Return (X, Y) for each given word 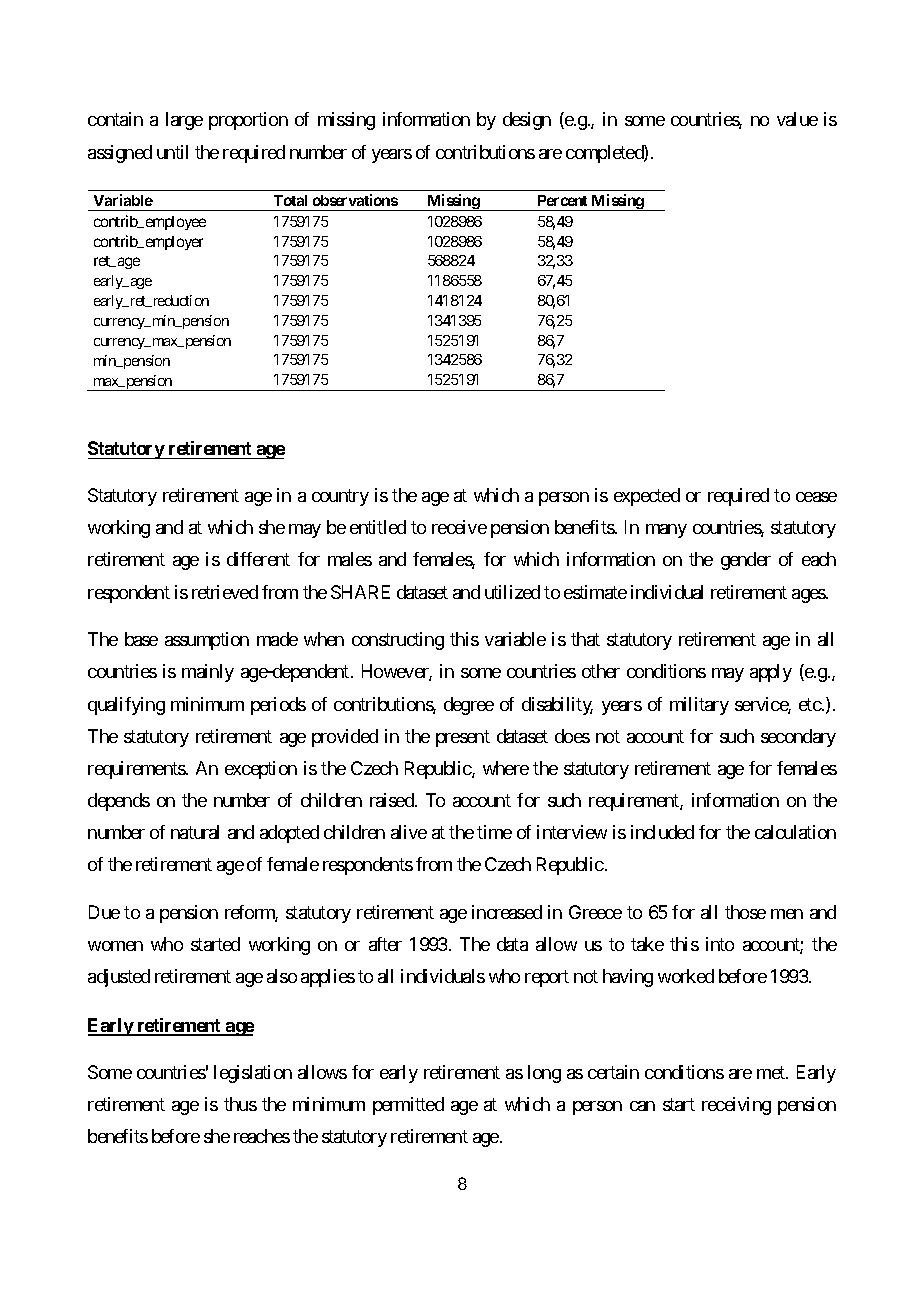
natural (195, 832)
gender (746, 561)
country (340, 497)
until (172, 152)
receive (459, 527)
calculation (795, 832)
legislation (253, 1074)
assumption (207, 641)
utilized (512, 592)
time (494, 832)
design (527, 121)
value (797, 119)
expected (647, 497)
